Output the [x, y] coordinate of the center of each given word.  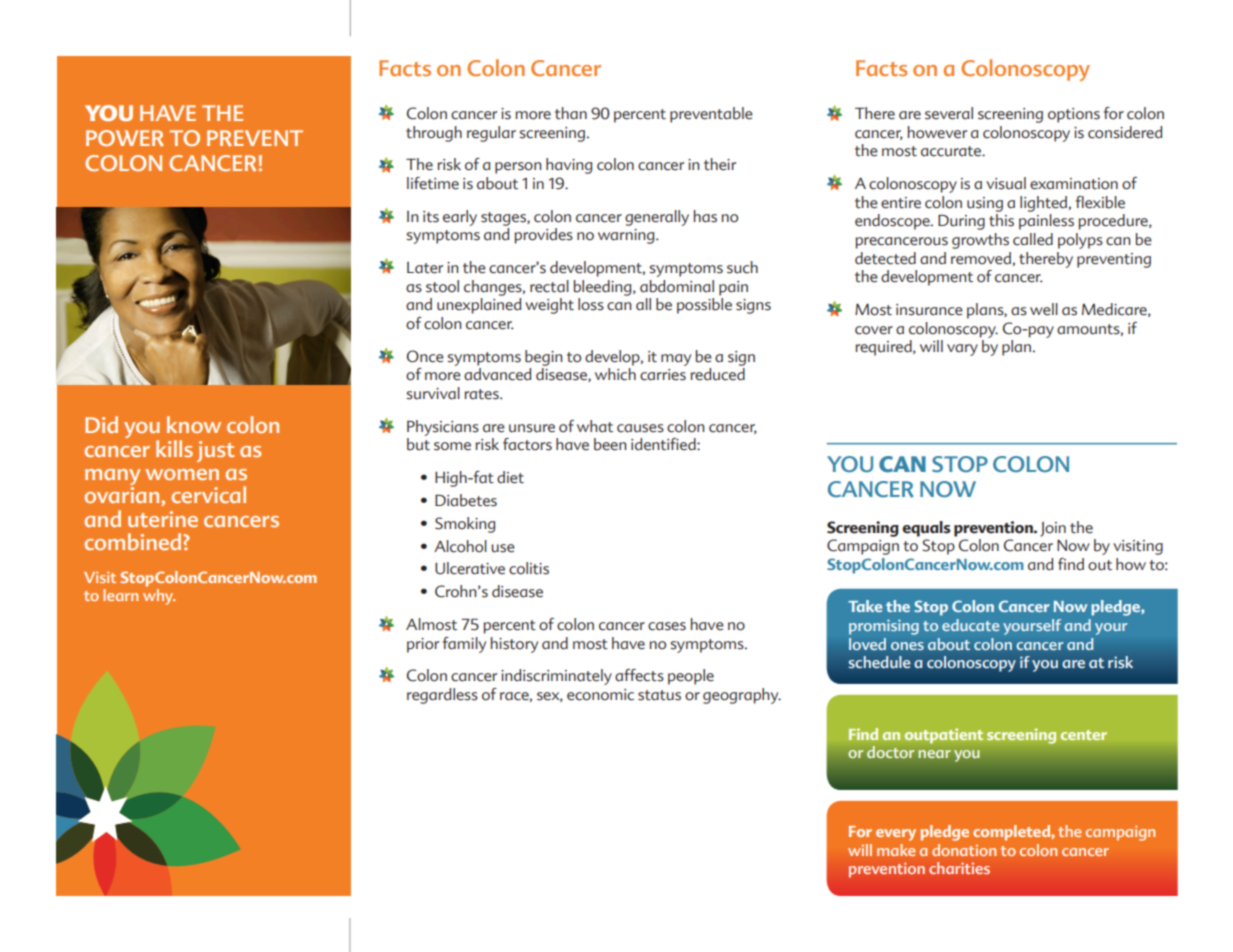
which [615, 374]
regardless [442, 696]
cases [667, 626]
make [896, 850]
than [571, 113]
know [194, 424]
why [159, 597]
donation [964, 850]
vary [962, 350]
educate [970, 625]
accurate [952, 151]
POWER [125, 138]
